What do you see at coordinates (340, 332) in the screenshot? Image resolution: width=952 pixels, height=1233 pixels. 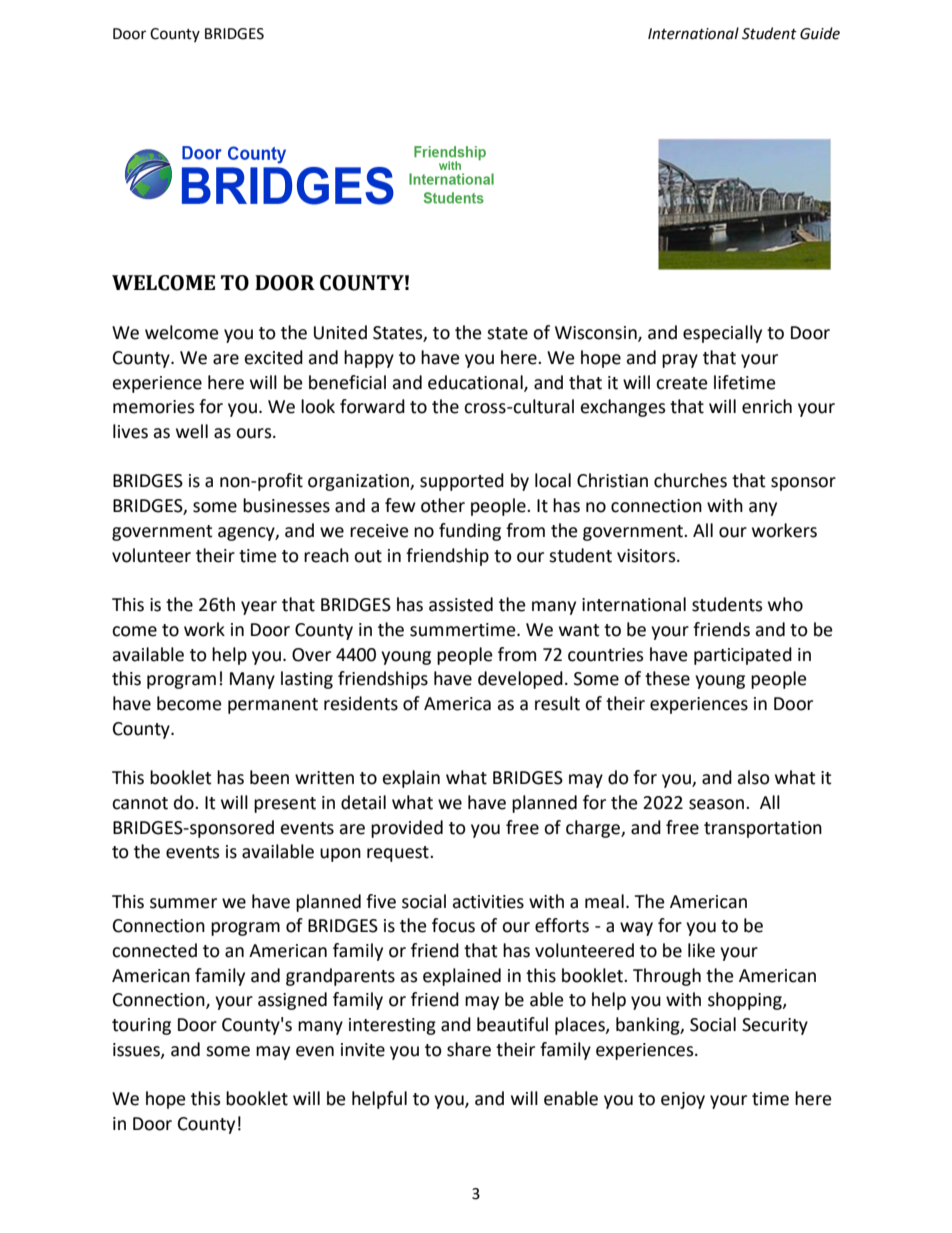 I see `United` at bounding box center [340, 332].
